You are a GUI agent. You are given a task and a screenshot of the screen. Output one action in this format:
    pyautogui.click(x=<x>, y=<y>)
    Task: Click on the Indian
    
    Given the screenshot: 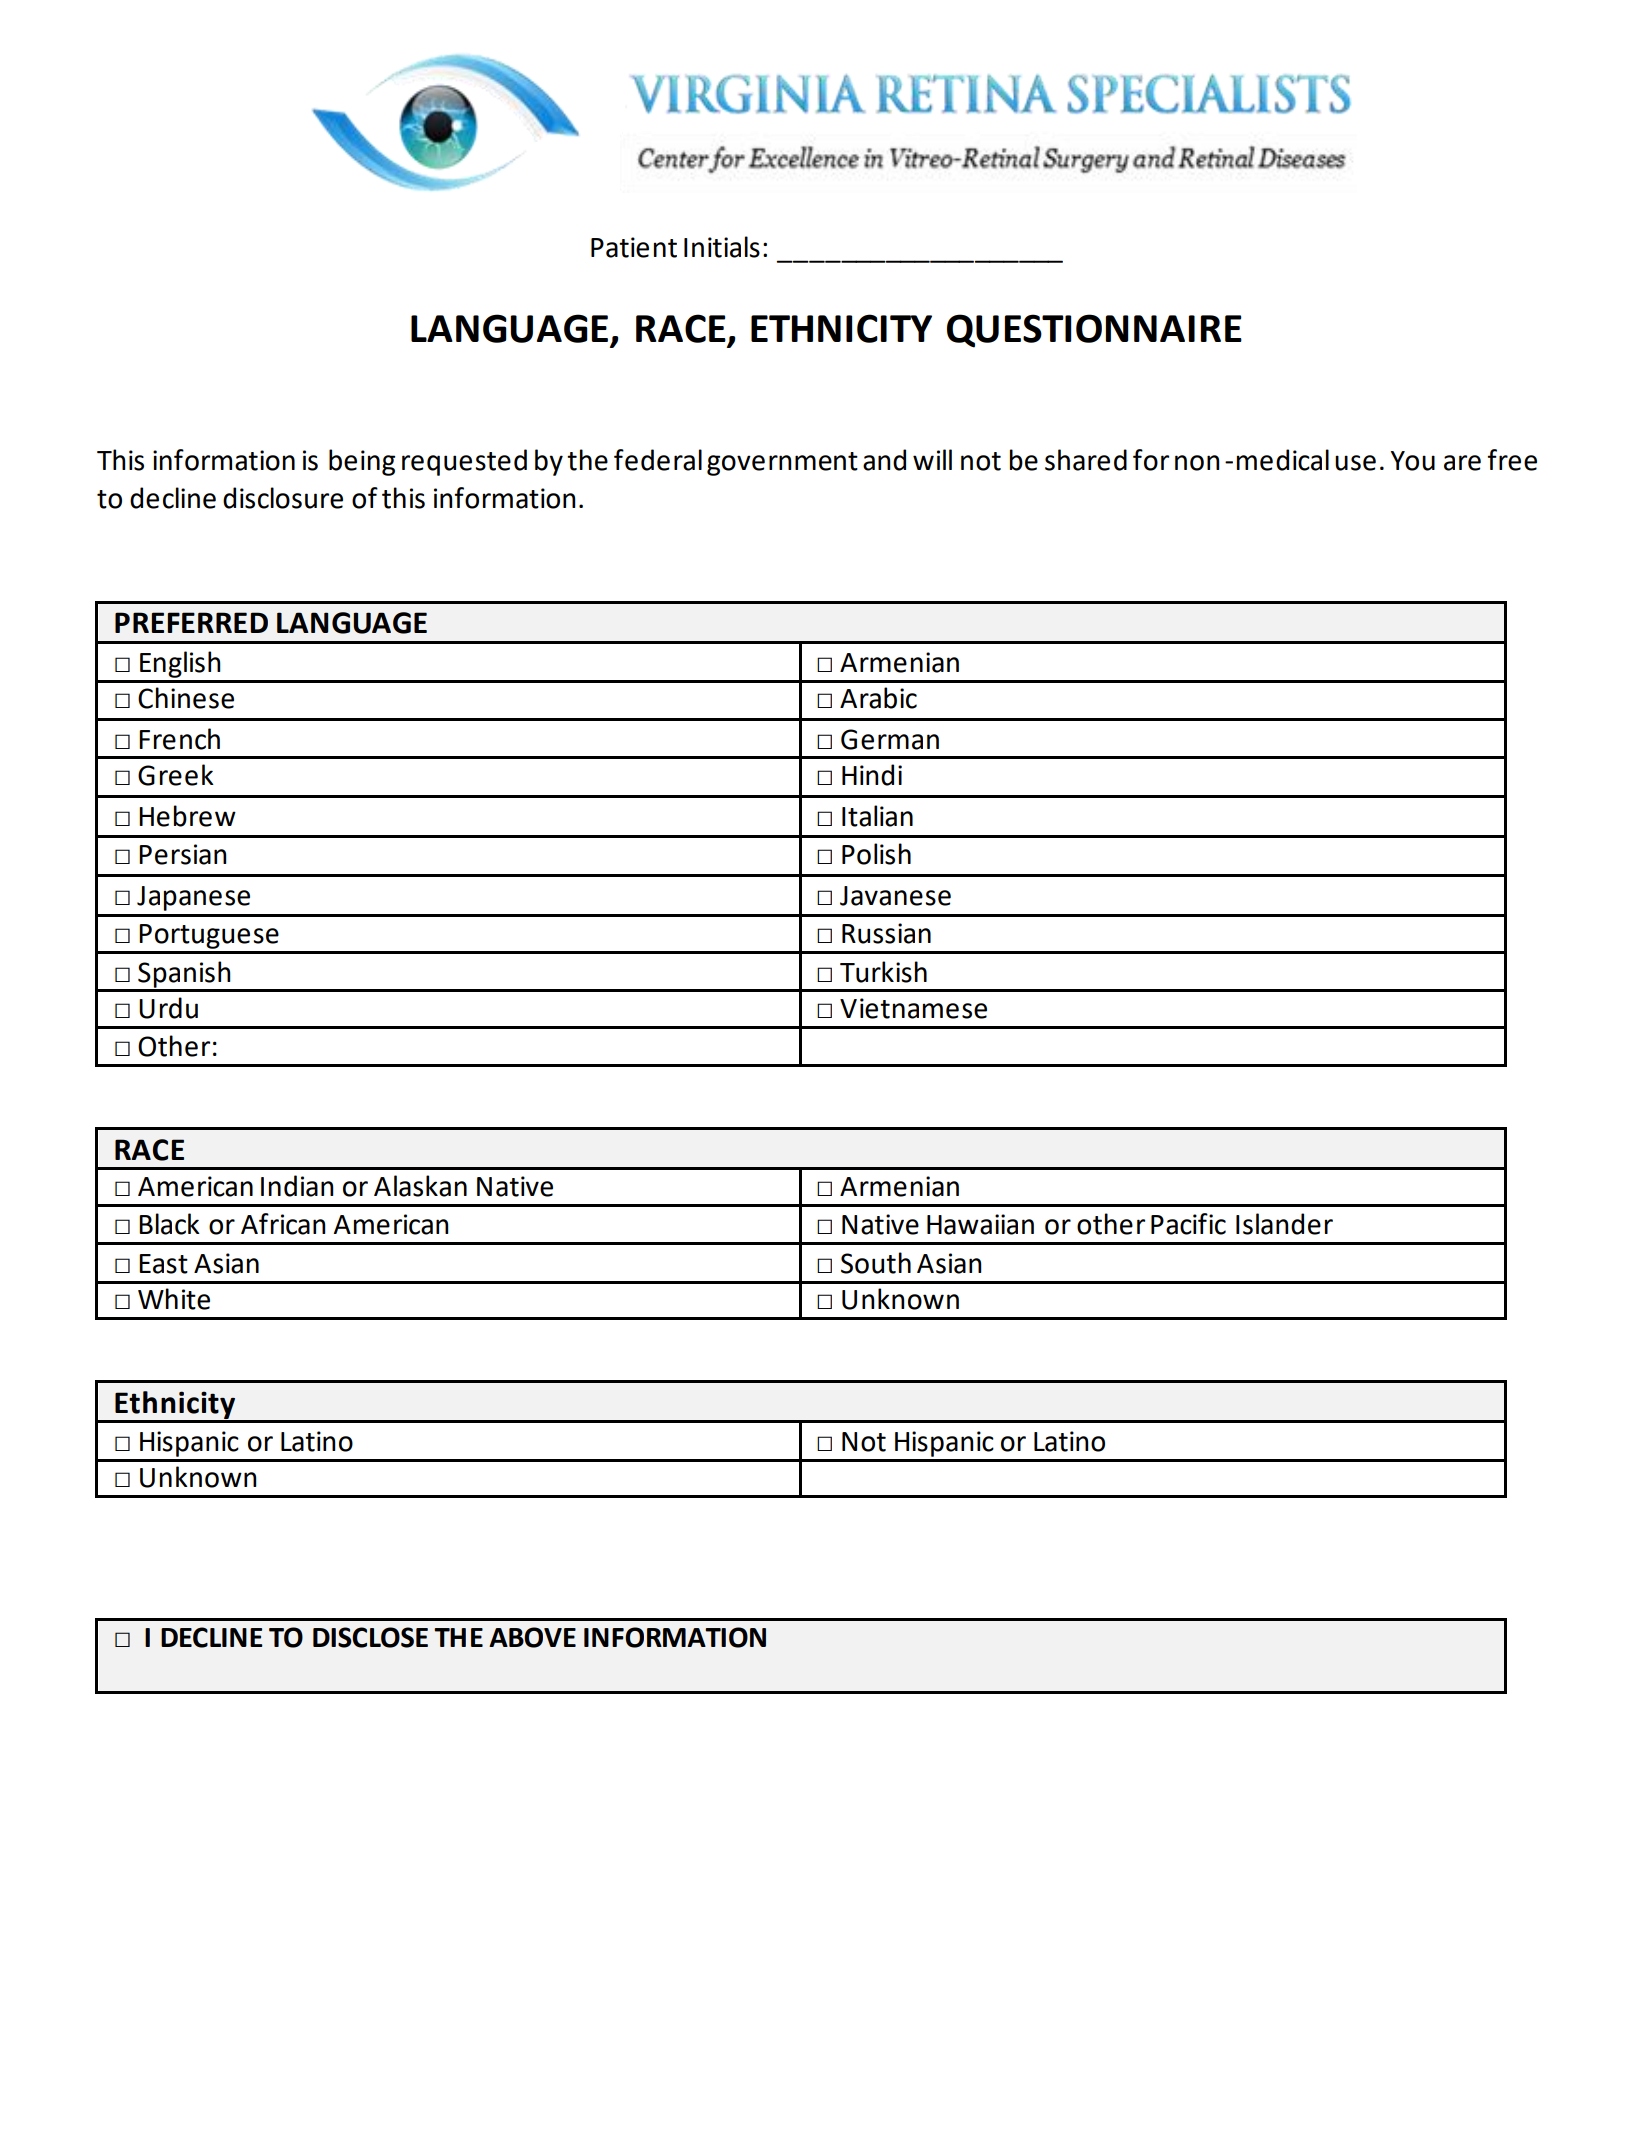 What is the action you would take?
    pyautogui.click(x=297, y=1186)
